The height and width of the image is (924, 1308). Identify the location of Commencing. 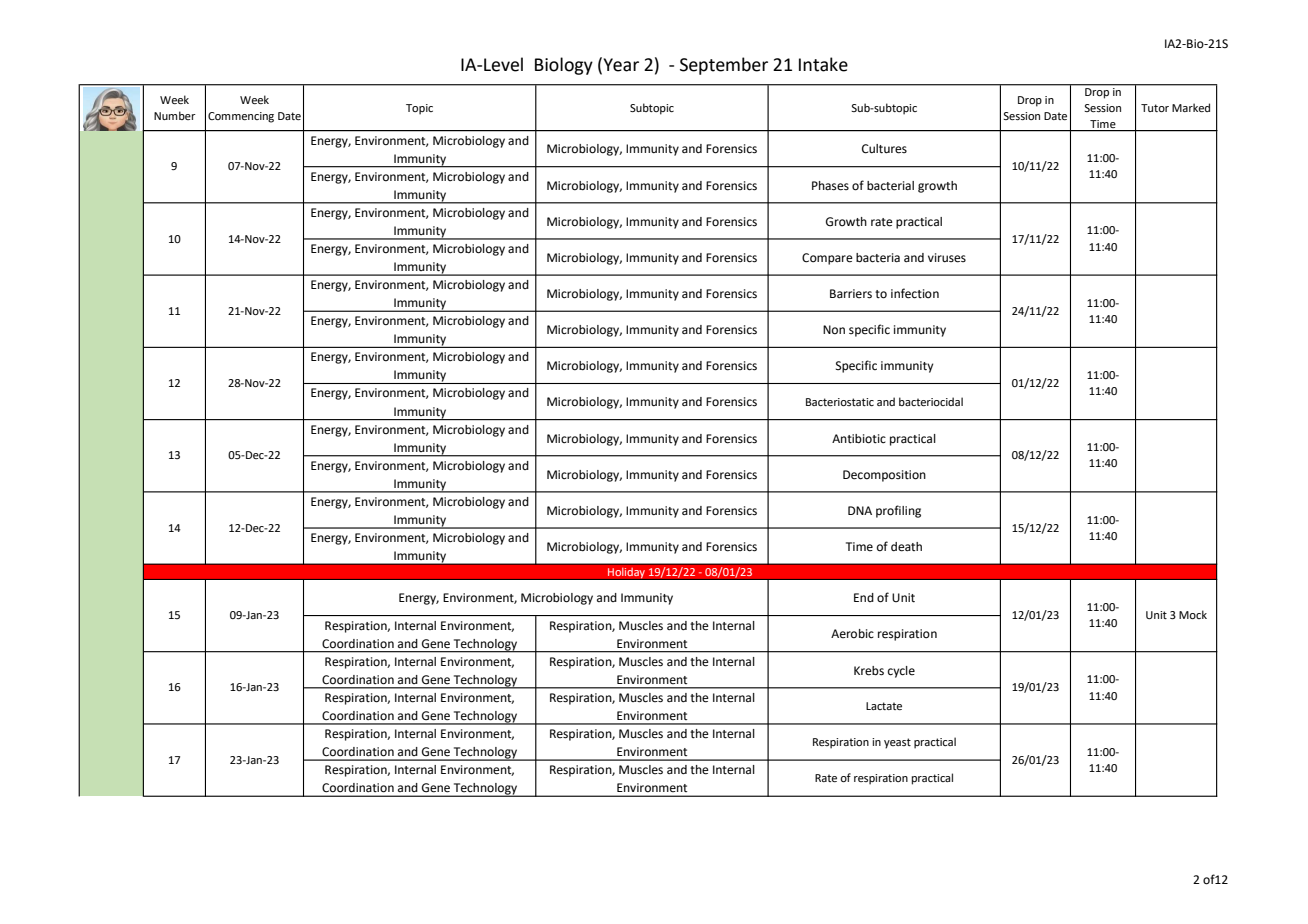
(241, 117).
